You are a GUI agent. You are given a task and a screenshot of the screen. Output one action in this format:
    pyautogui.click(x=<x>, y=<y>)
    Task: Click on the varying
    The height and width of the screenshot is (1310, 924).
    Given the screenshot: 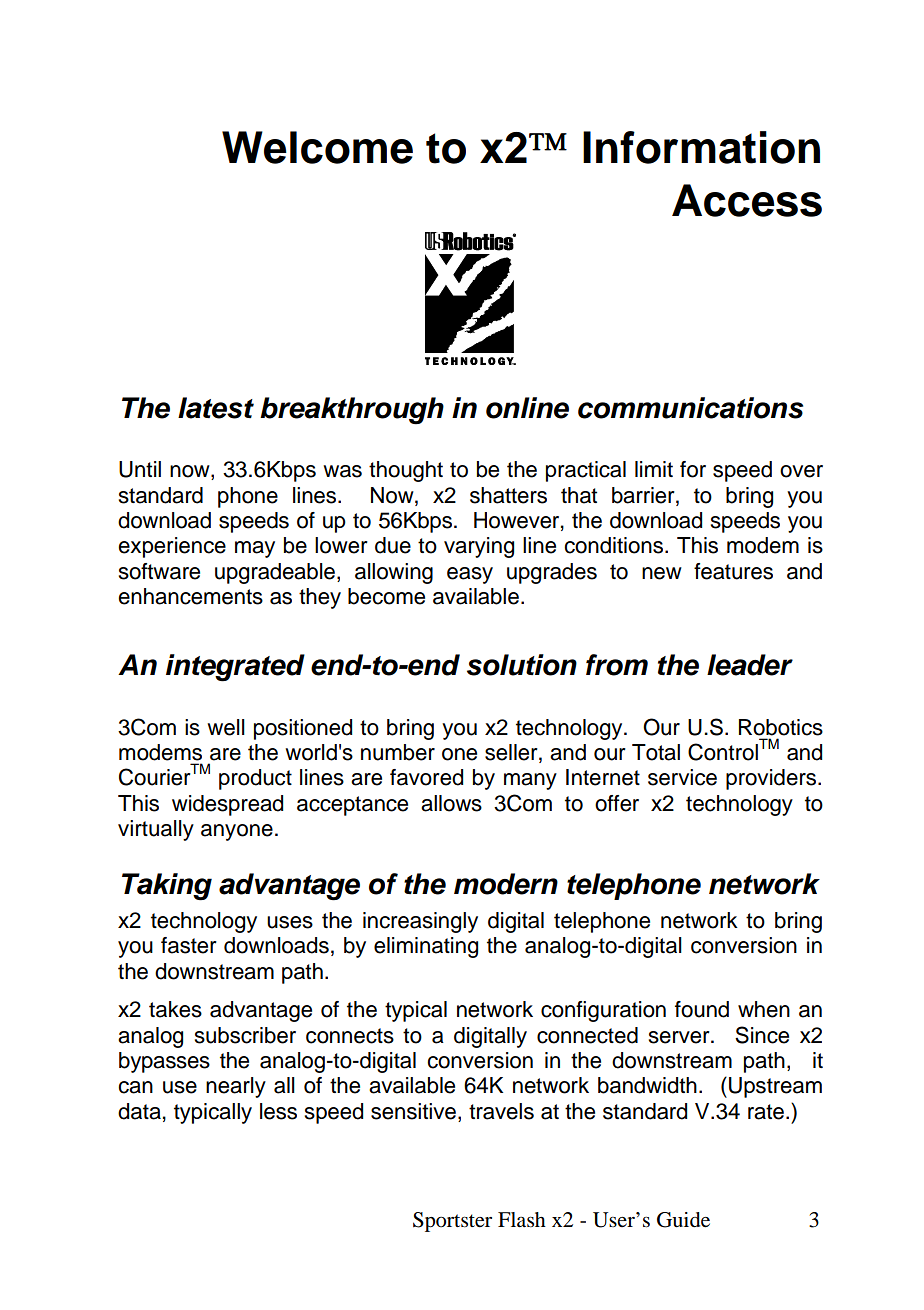 What is the action you would take?
    pyautogui.click(x=479, y=547)
